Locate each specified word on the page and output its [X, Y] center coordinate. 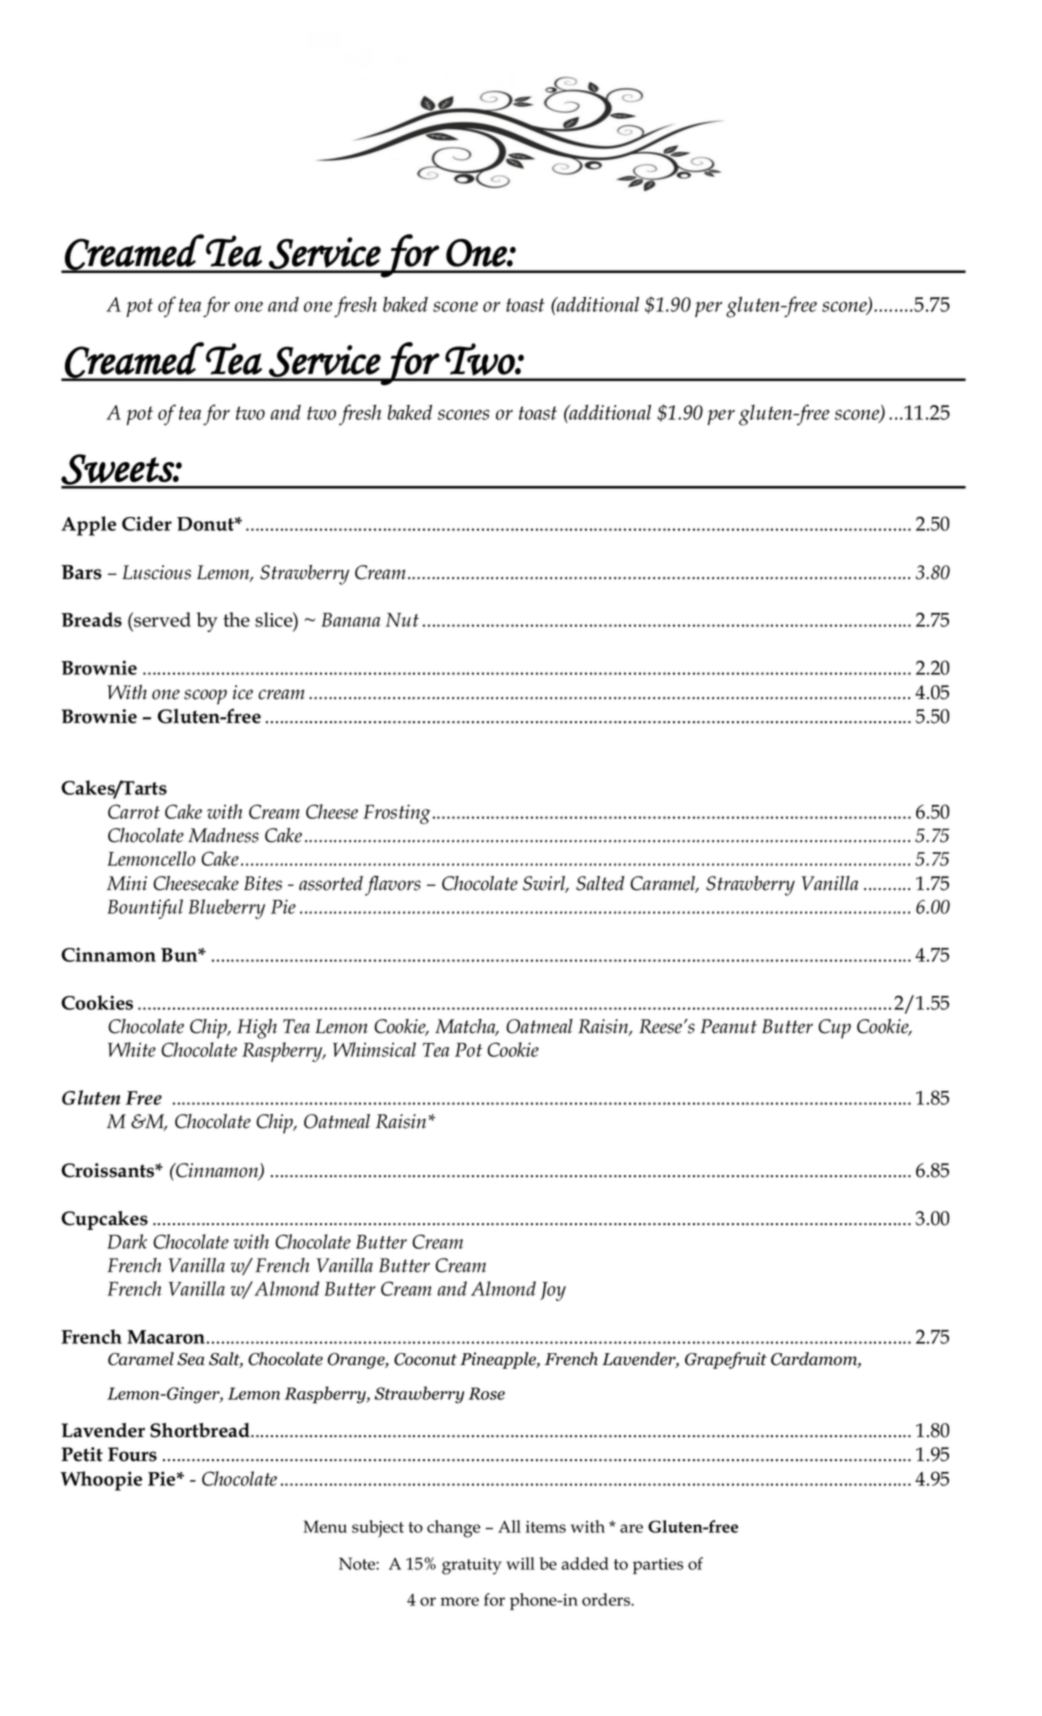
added [585, 1563]
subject [378, 1529]
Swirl [545, 884]
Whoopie [101, 1481]
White [132, 1049]
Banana [351, 620]
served [161, 619]
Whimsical [374, 1049]
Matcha [466, 1027]
